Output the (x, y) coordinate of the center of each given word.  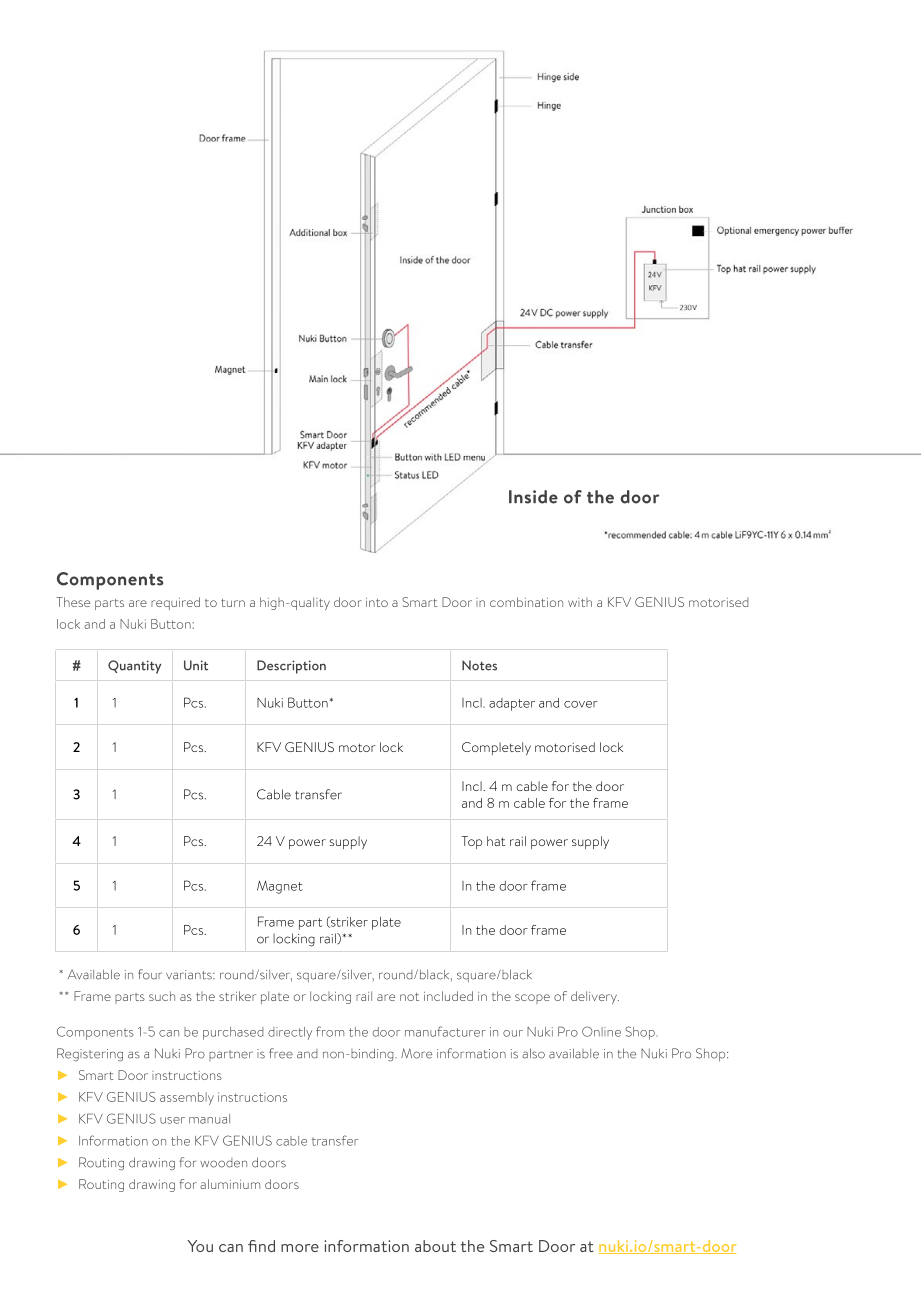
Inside (533, 497)
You (200, 1246)
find (261, 1246)
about (435, 1246)
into (377, 602)
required (175, 603)
